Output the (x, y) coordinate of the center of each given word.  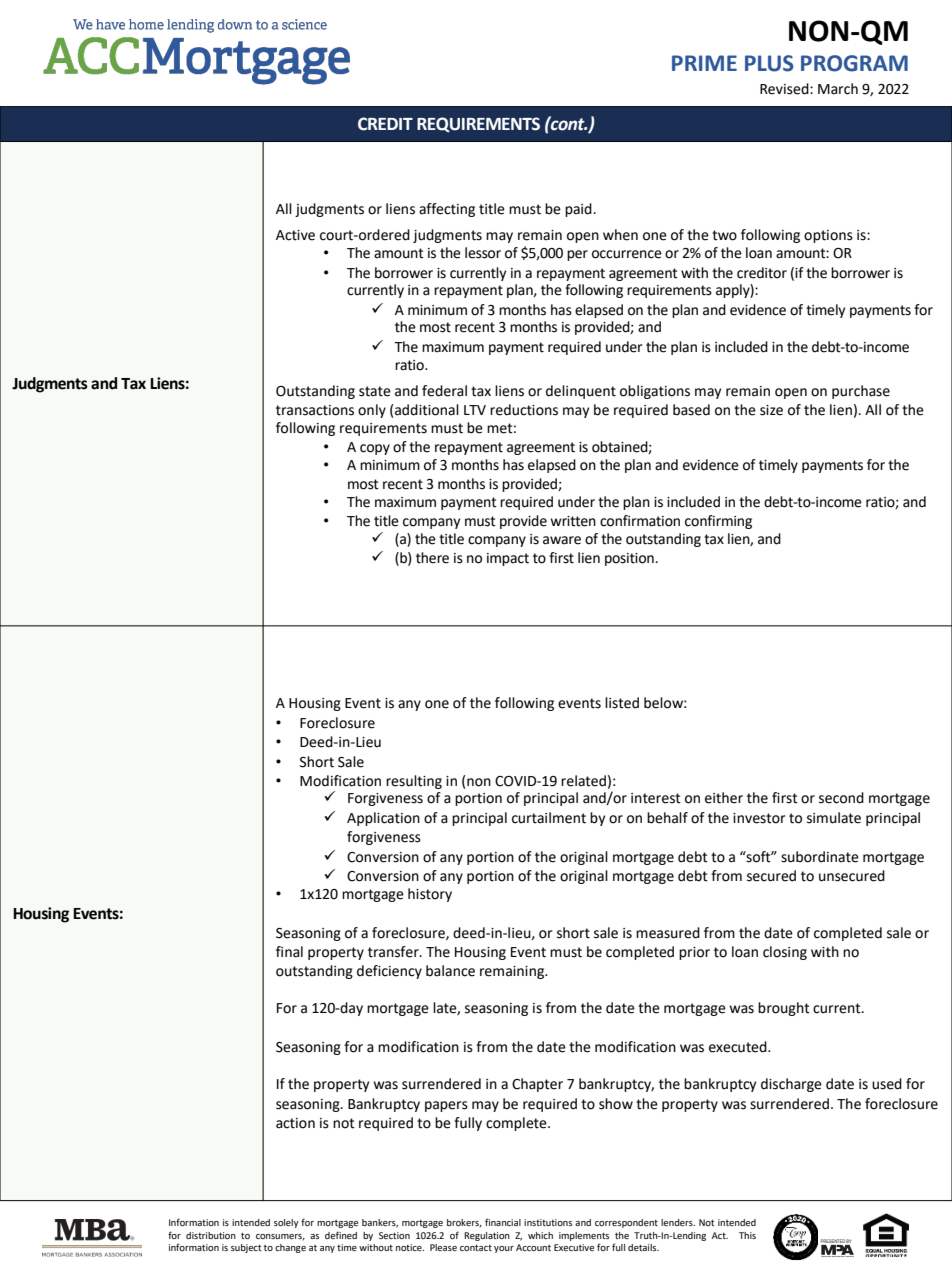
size (771, 410)
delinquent (581, 392)
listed (622, 703)
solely (286, 1223)
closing (785, 953)
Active (295, 235)
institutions (548, 1222)
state (375, 391)
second (841, 798)
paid (579, 210)
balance (450, 971)
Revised (785, 89)
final (289, 952)
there (432, 558)
